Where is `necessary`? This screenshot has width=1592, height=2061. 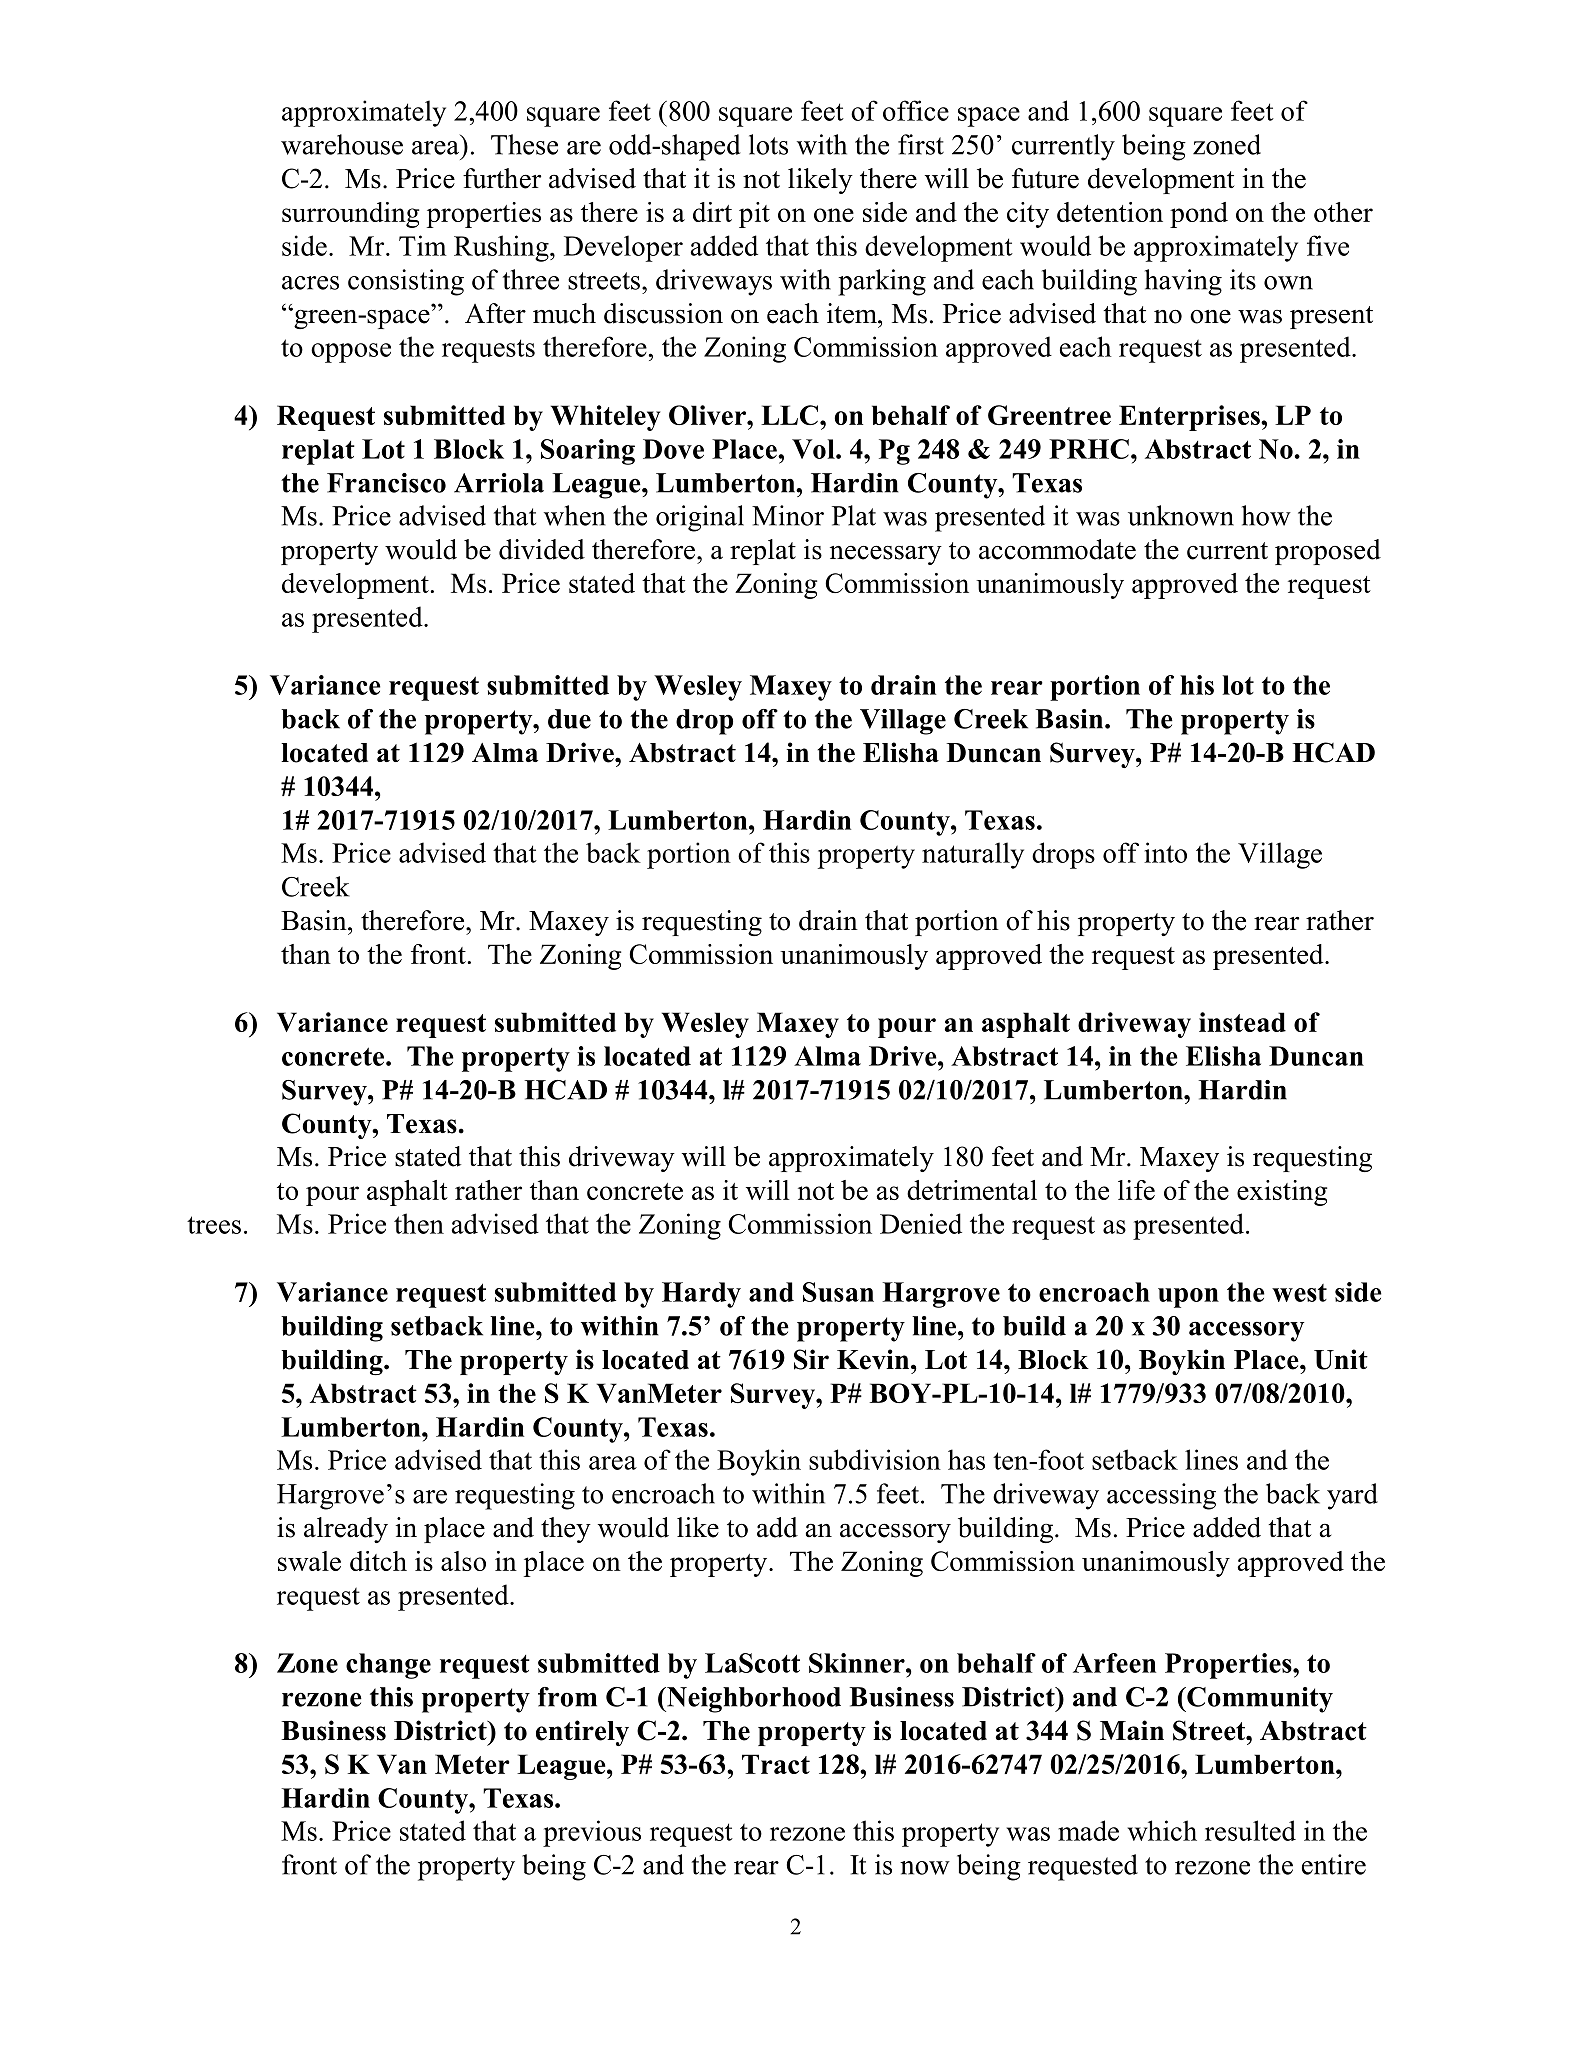 necessary is located at coordinates (886, 555).
